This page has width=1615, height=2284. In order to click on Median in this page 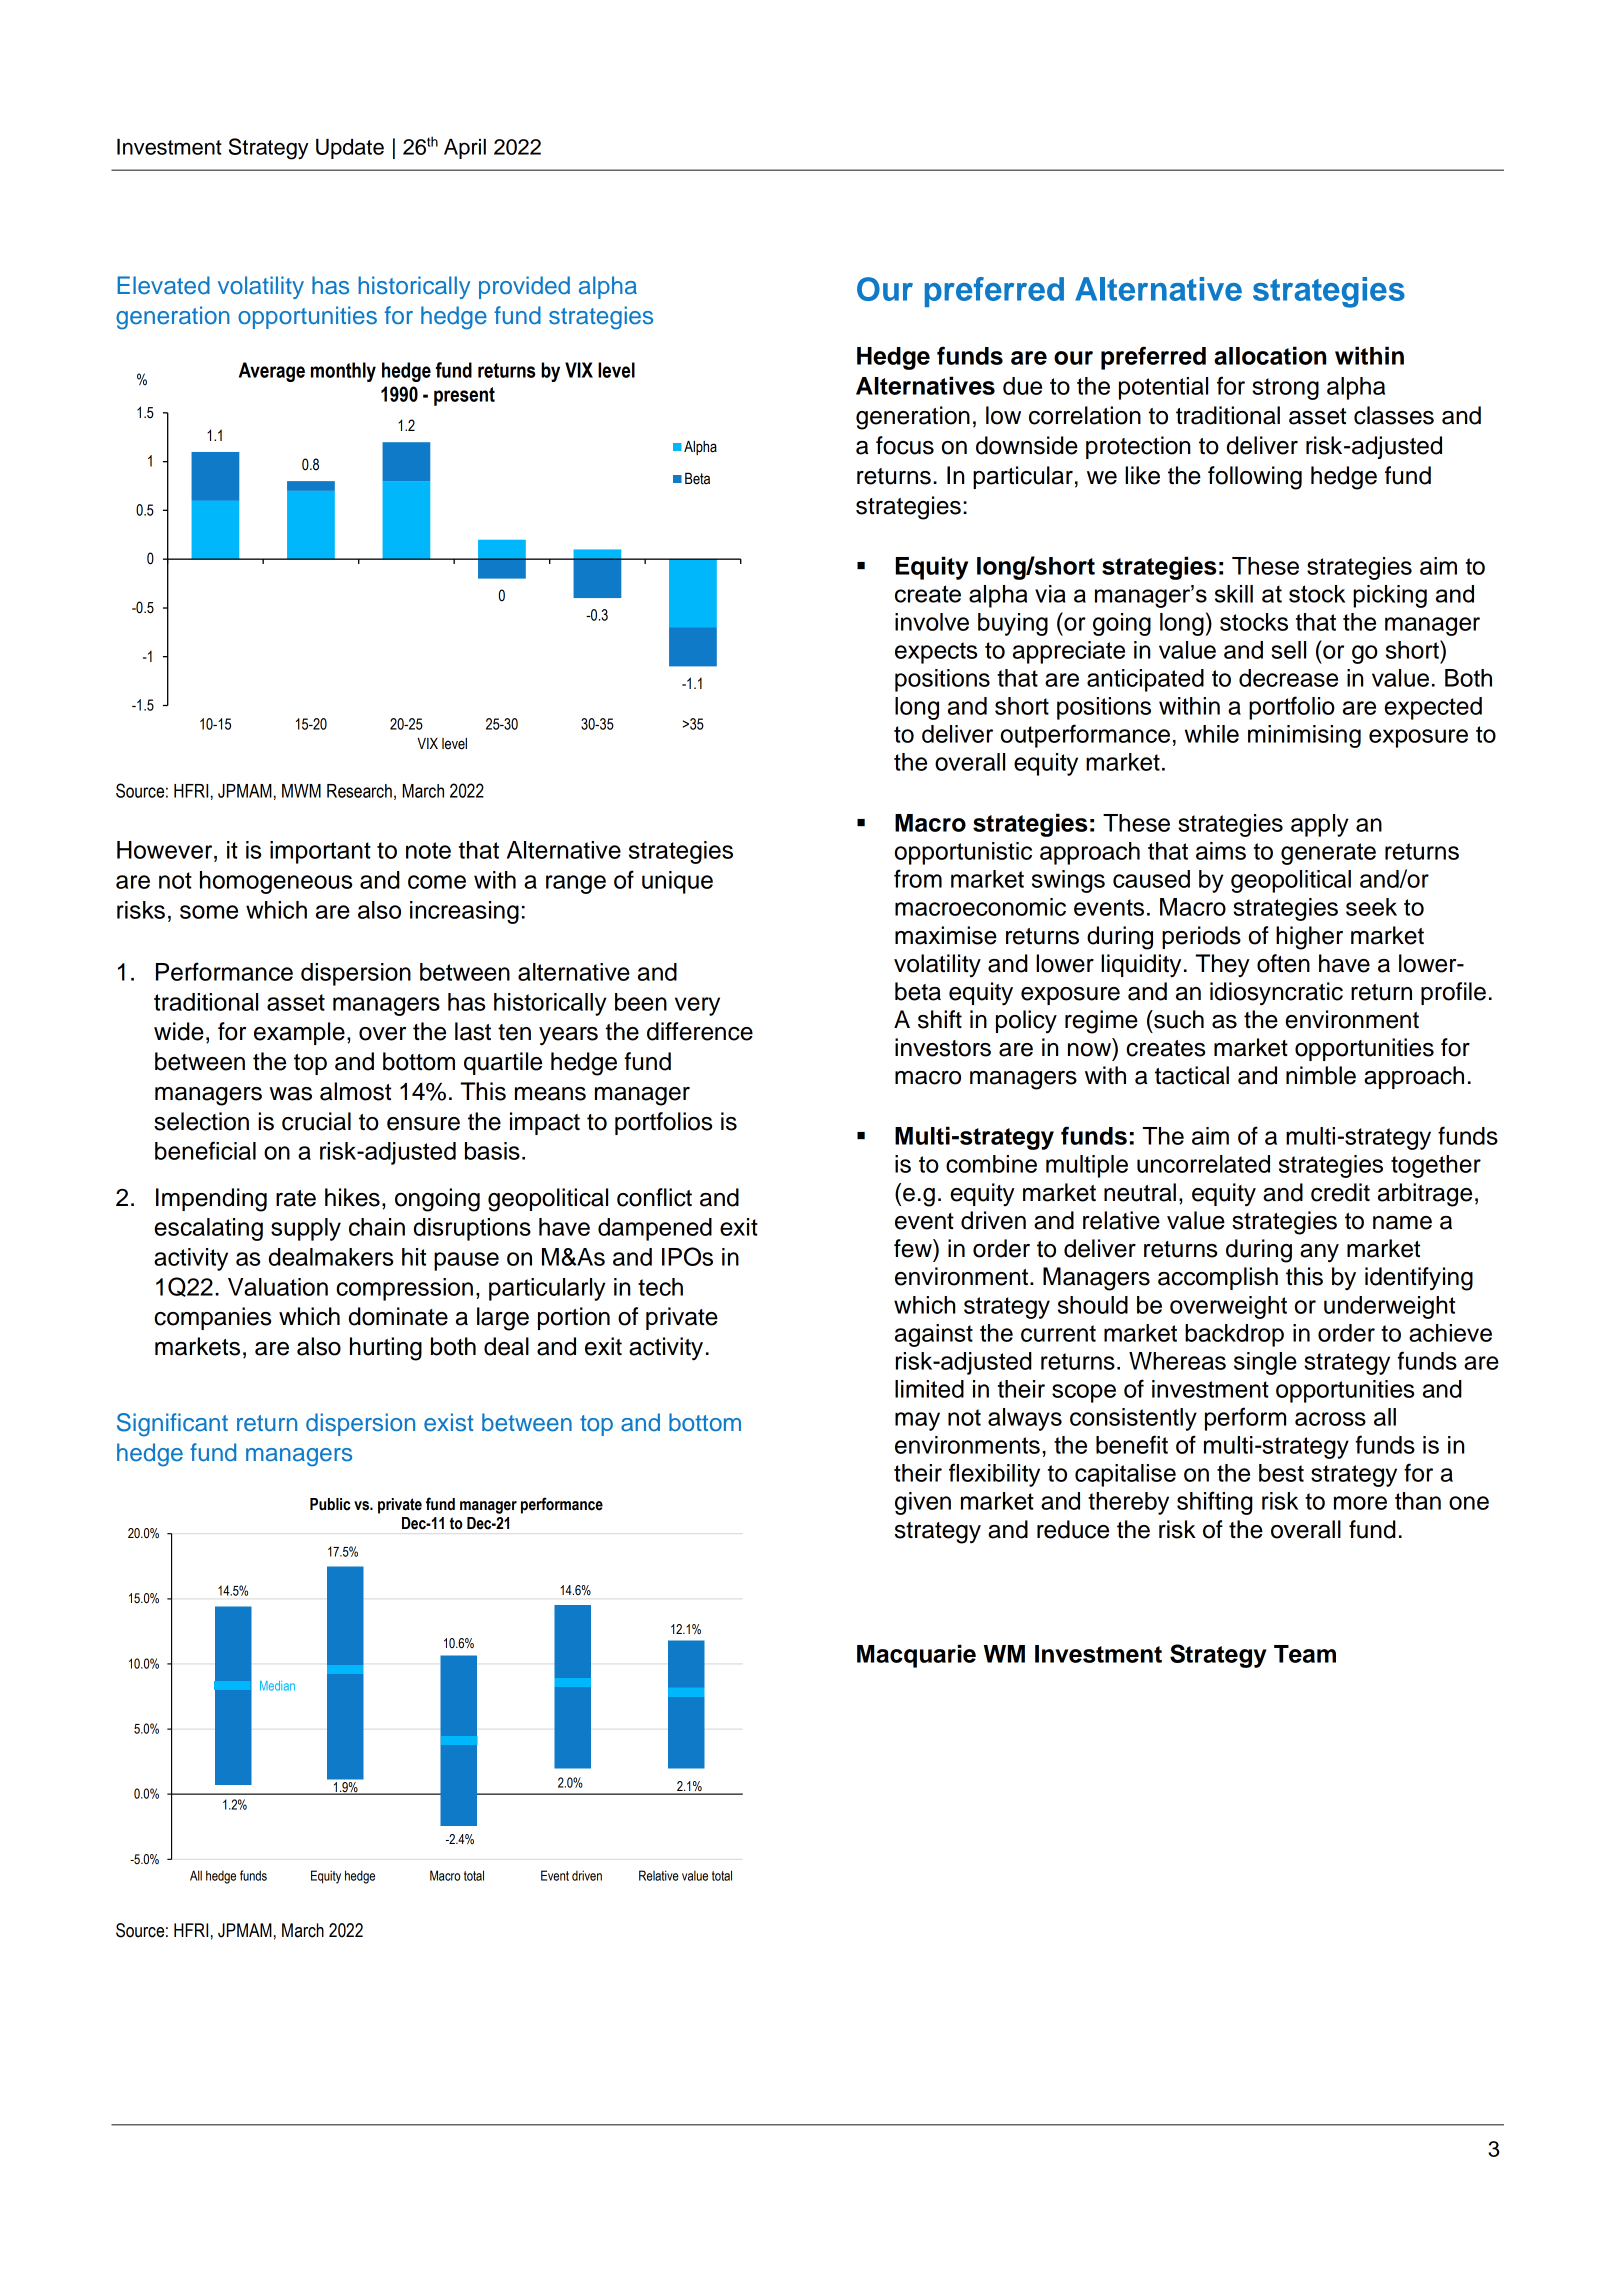, I will do `click(277, 1686)`.
